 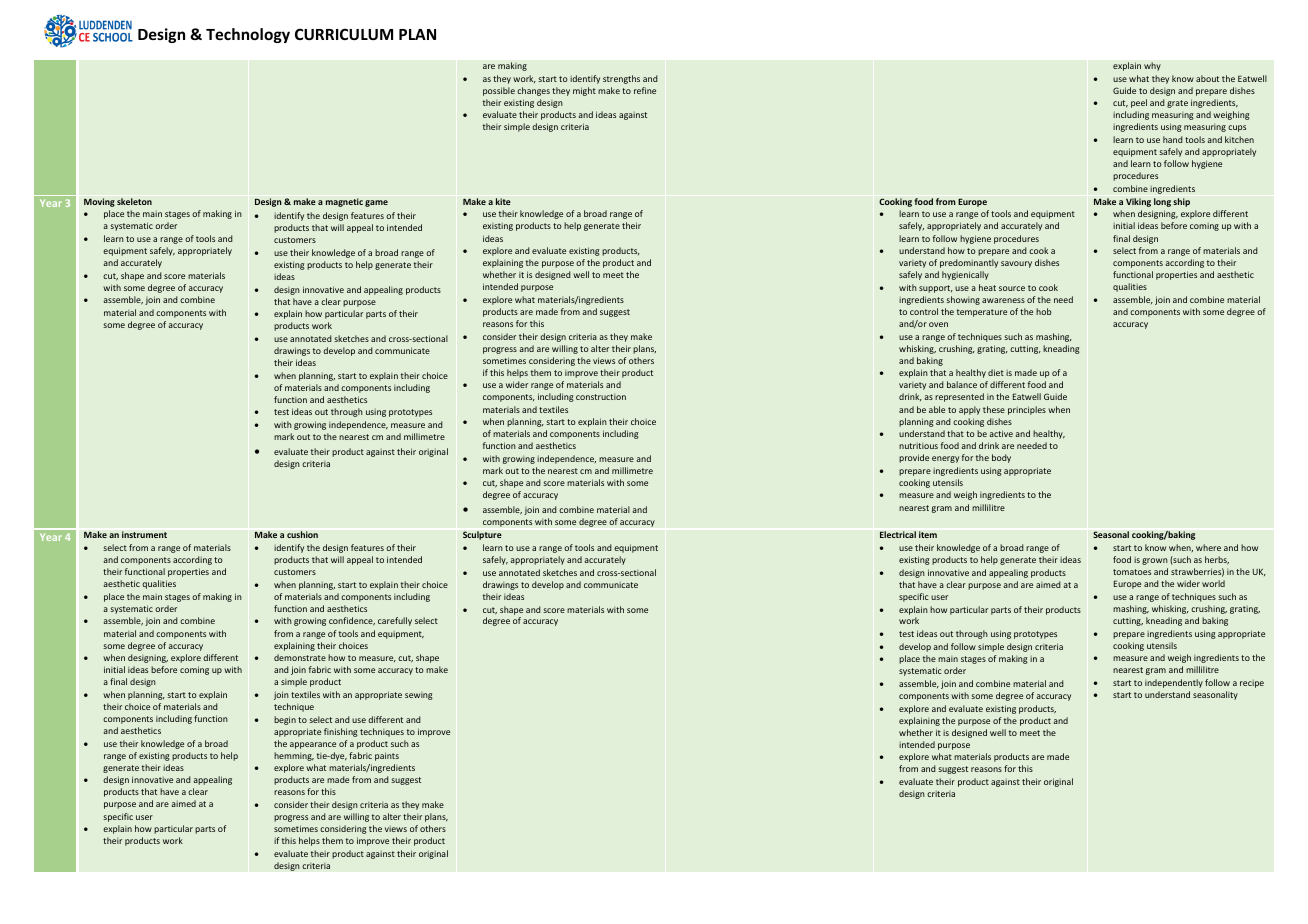 I want to click on instrument, so click(x=144, y=534).
